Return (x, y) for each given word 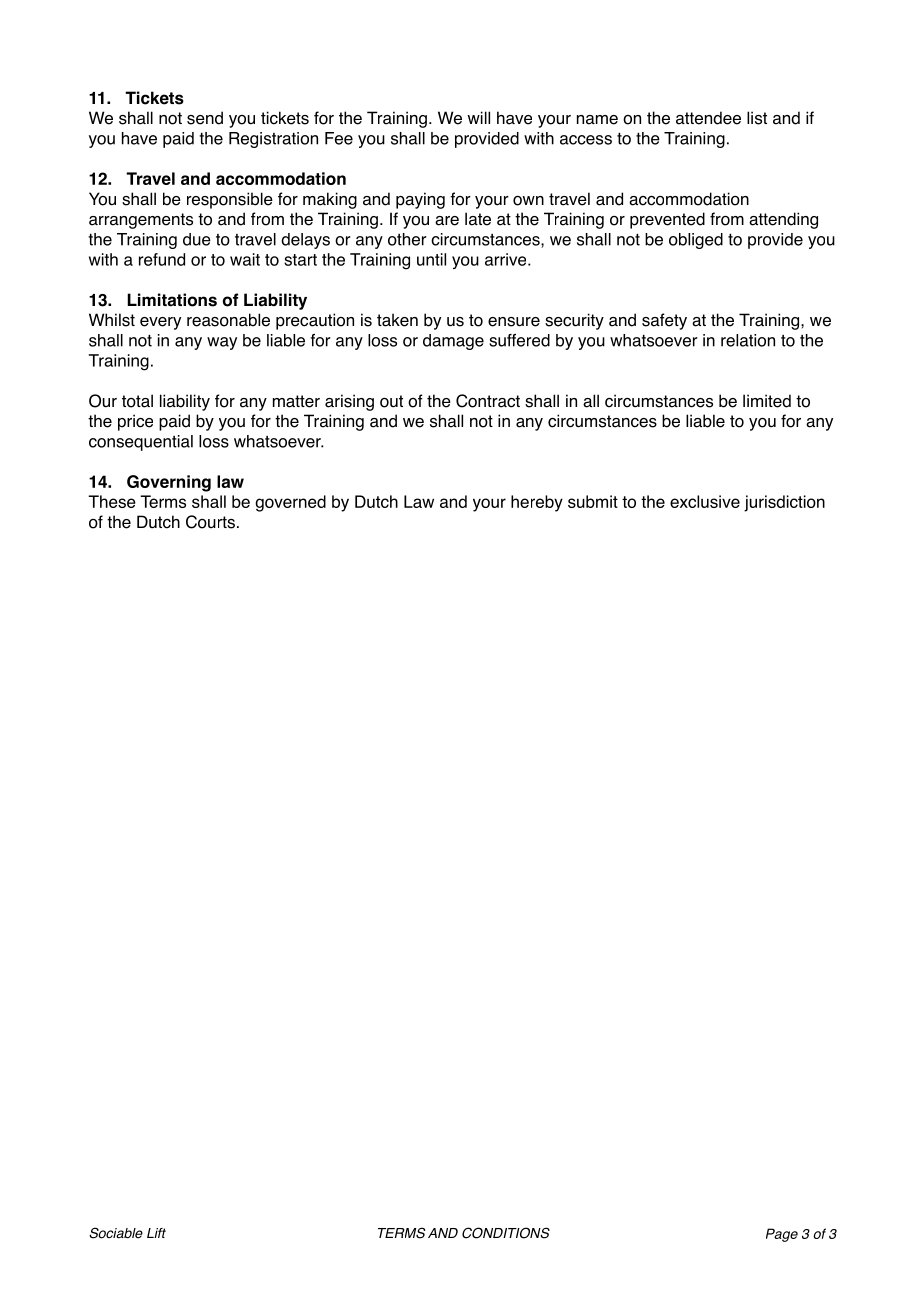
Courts (210, 522)
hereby (537, 503)
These (112, 501)
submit (593, 501)
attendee (708, 118)
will (478, 117)
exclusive (705, 501)
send (205, 118)
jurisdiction (784, 503)
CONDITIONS (506, 1233)
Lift (156, 1233)
